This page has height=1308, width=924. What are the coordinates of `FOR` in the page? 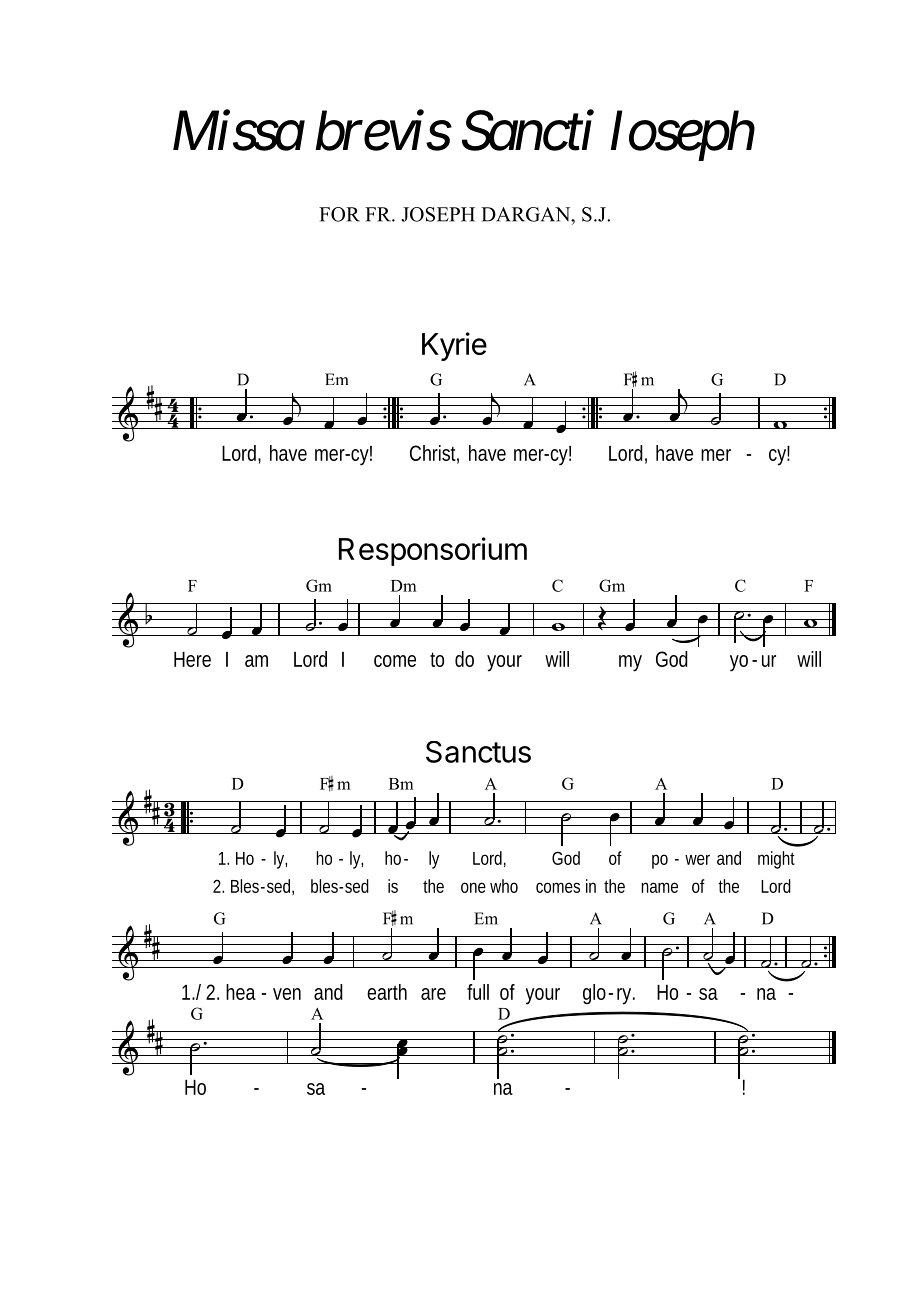 It's located at (339, 214).
